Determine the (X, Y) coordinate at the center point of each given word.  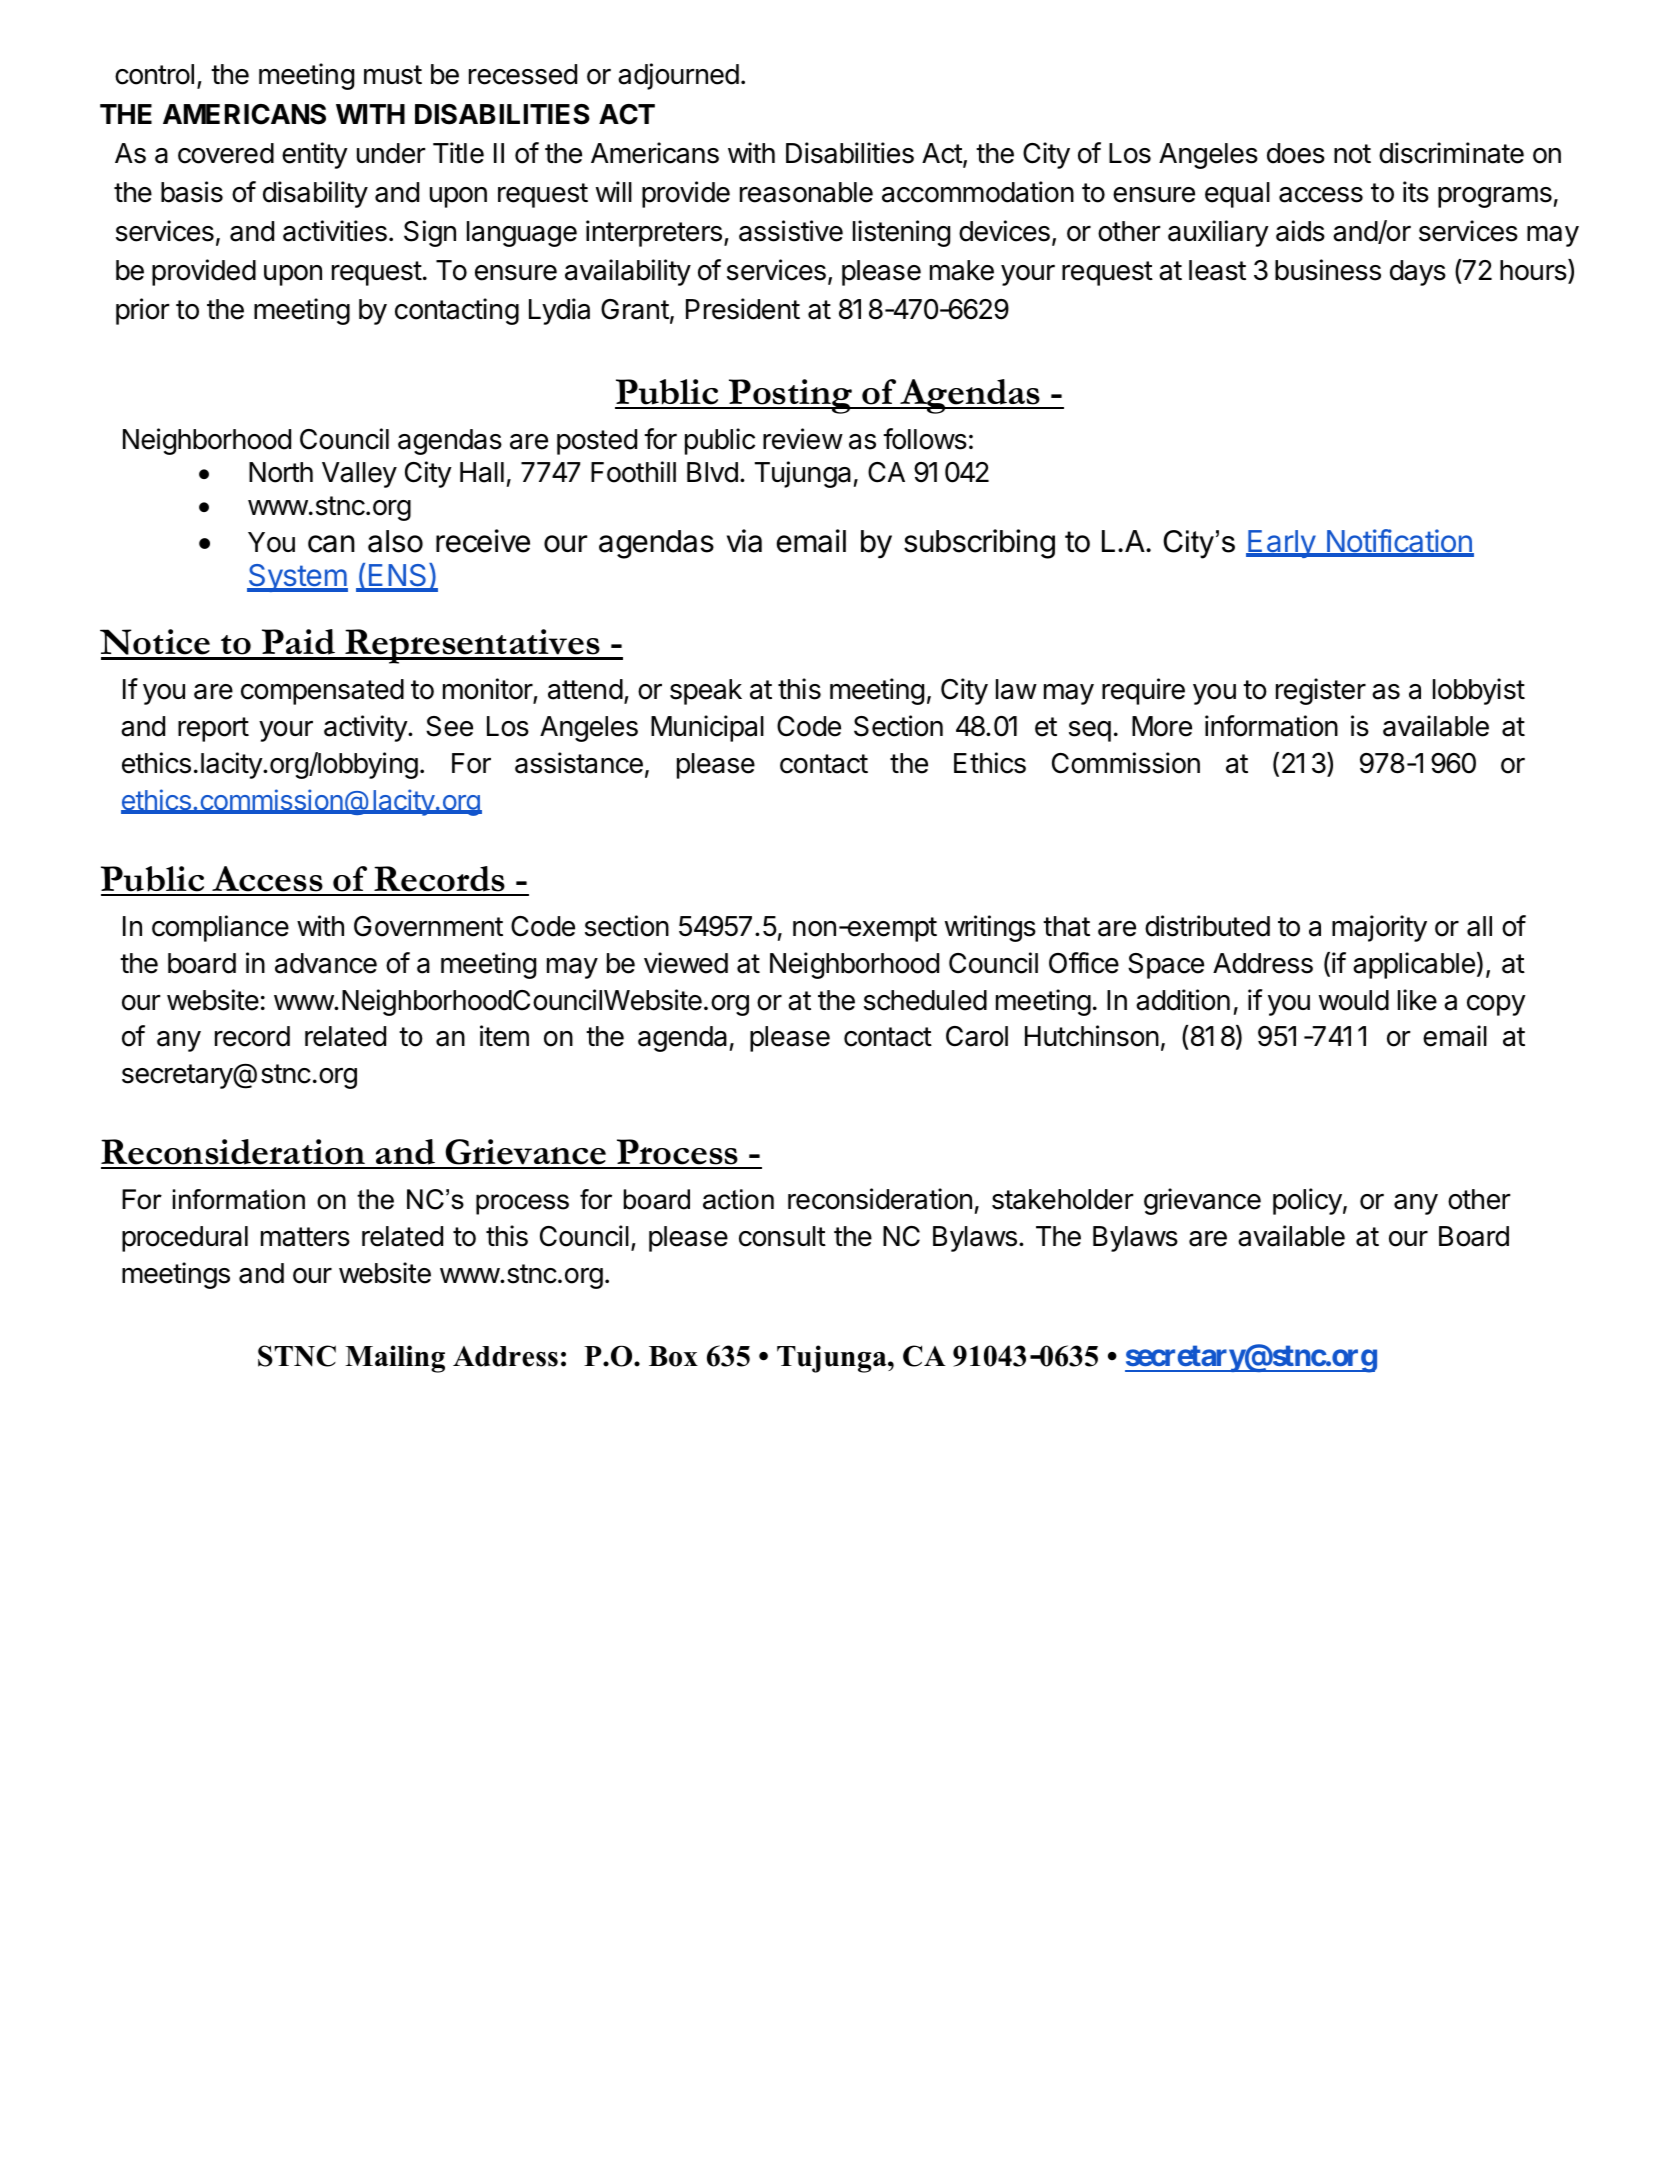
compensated (322, 692)
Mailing (395, 1359)
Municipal (707, 728)
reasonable (806, 192)
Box (673, 1356)
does (1296, 153)
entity (315, 155)
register (1321, 691)
